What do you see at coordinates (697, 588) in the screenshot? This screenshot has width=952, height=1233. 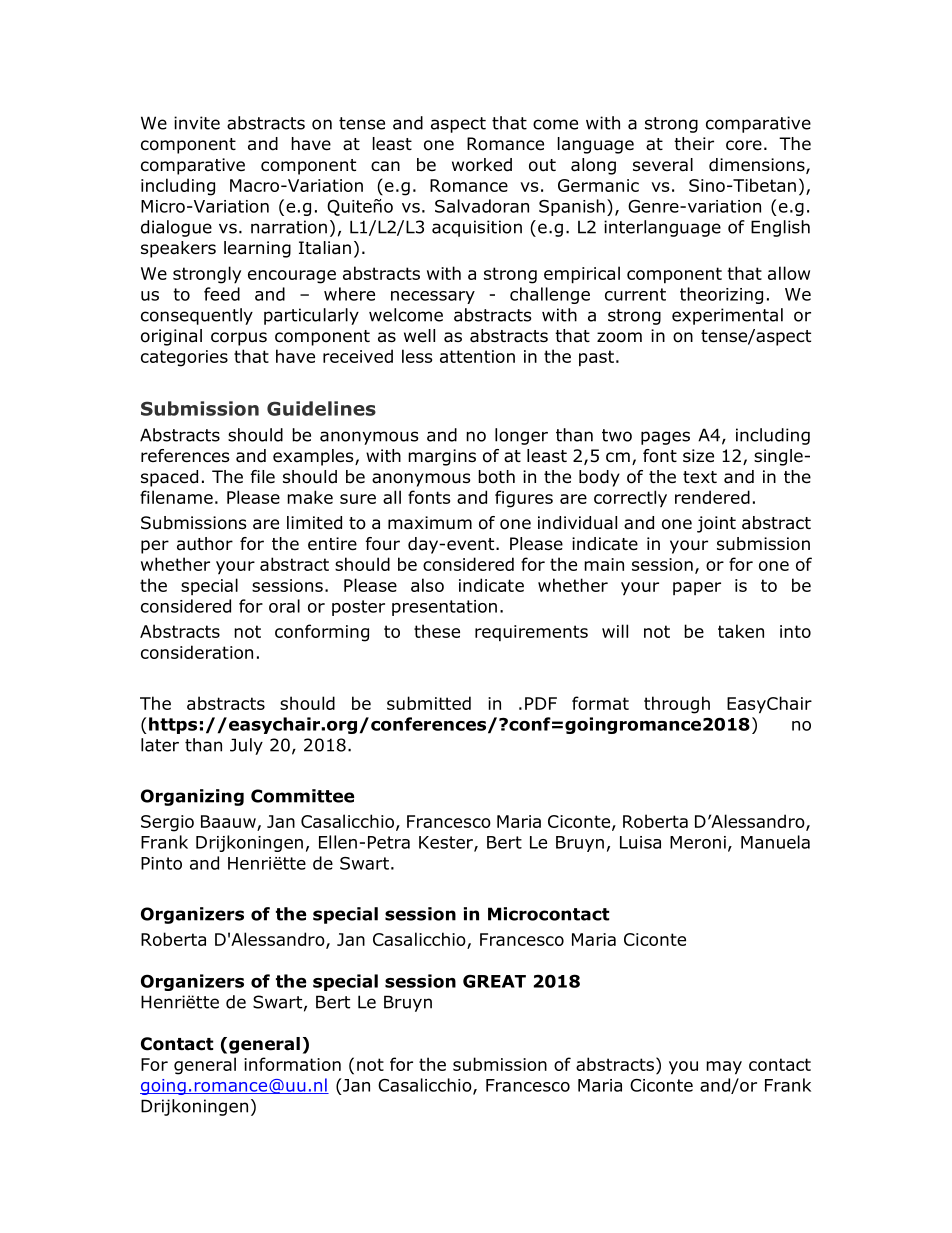 I see `paper` at bounding box center [697, 588].
